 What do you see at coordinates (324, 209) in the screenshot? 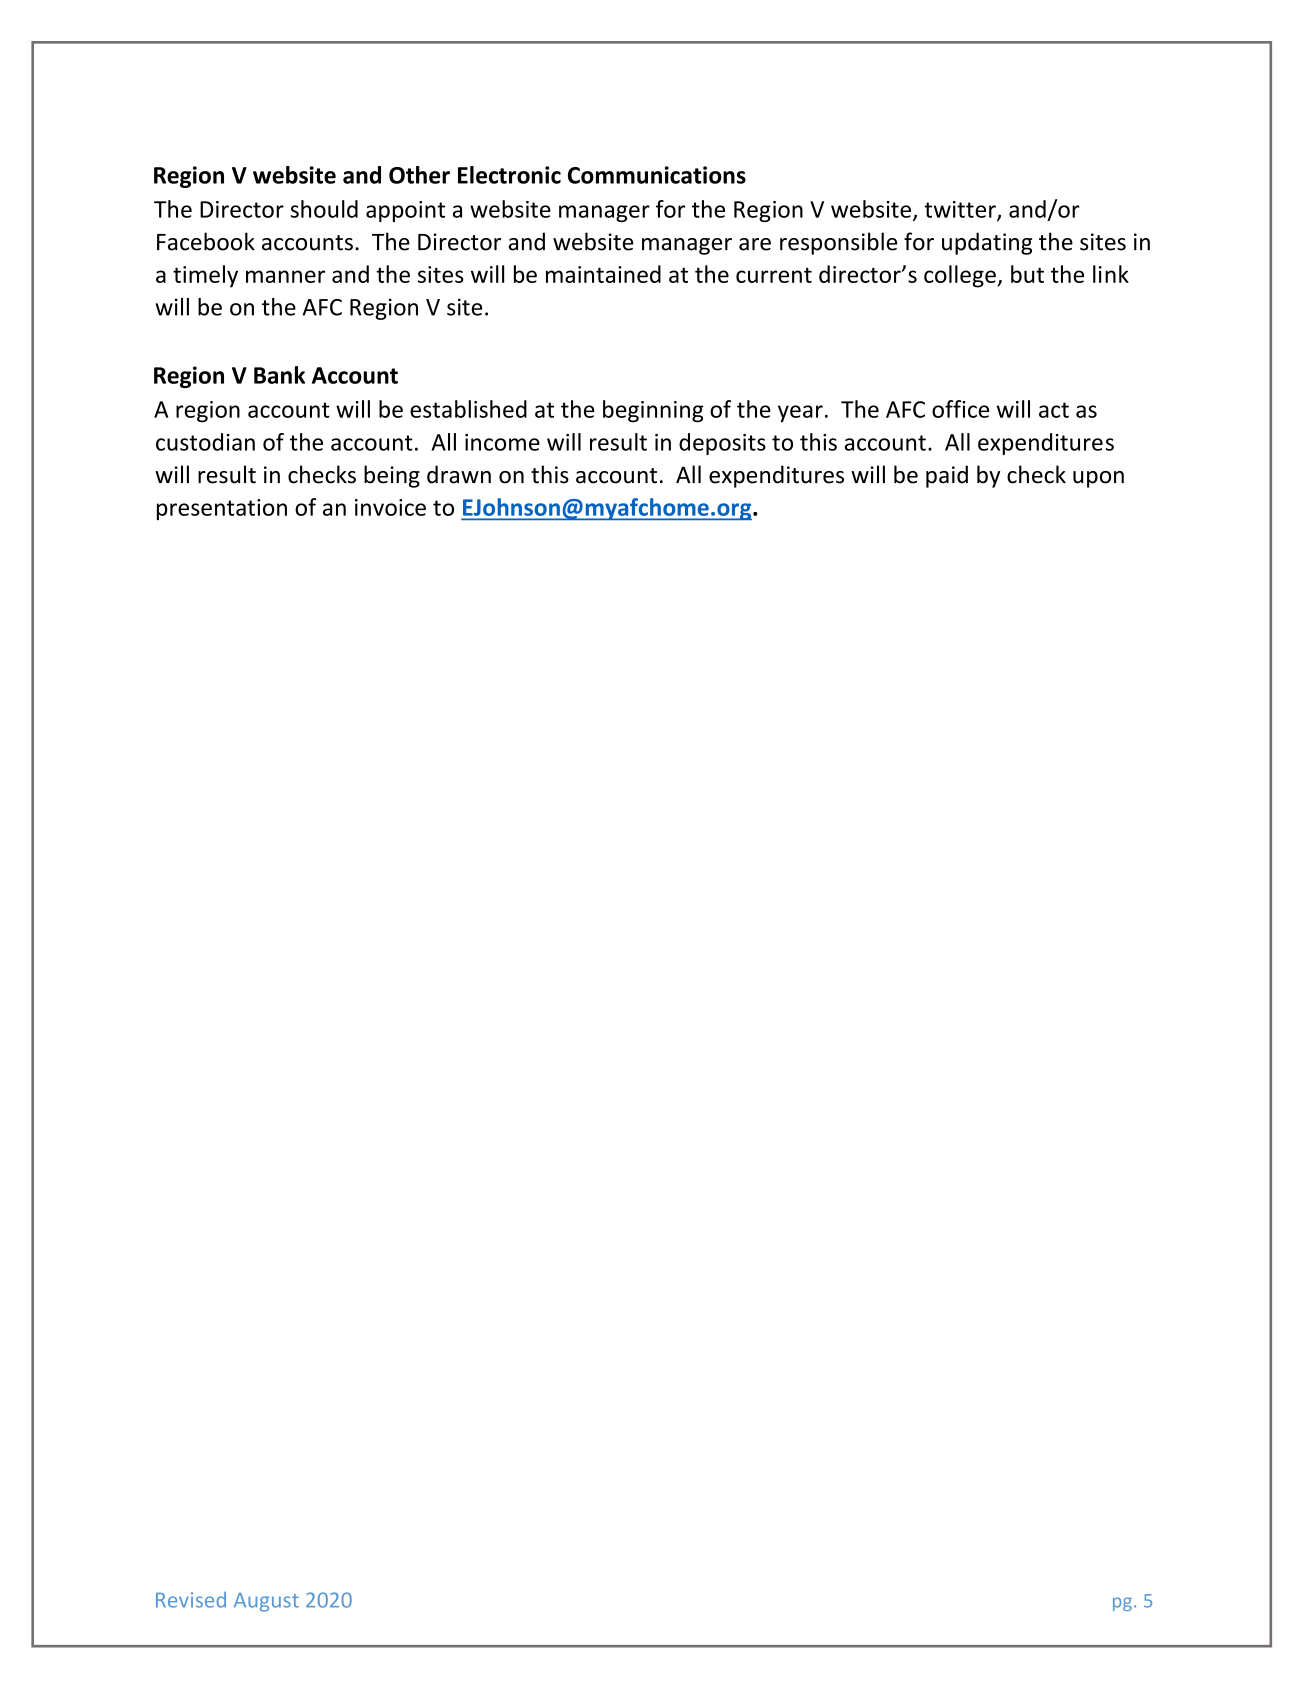
I see `should` at bounding box center [324, 209].
